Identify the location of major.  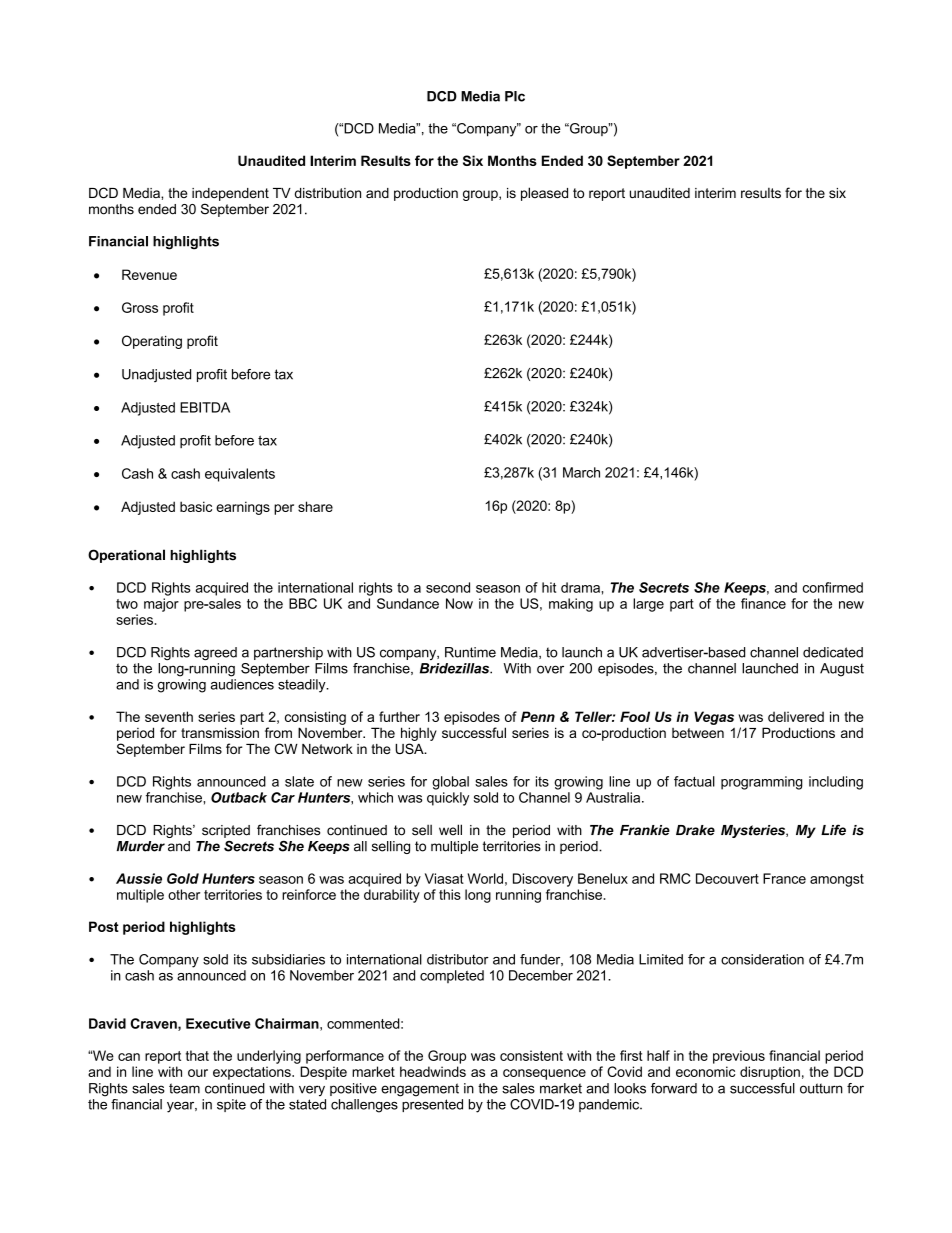
(161, 605).
